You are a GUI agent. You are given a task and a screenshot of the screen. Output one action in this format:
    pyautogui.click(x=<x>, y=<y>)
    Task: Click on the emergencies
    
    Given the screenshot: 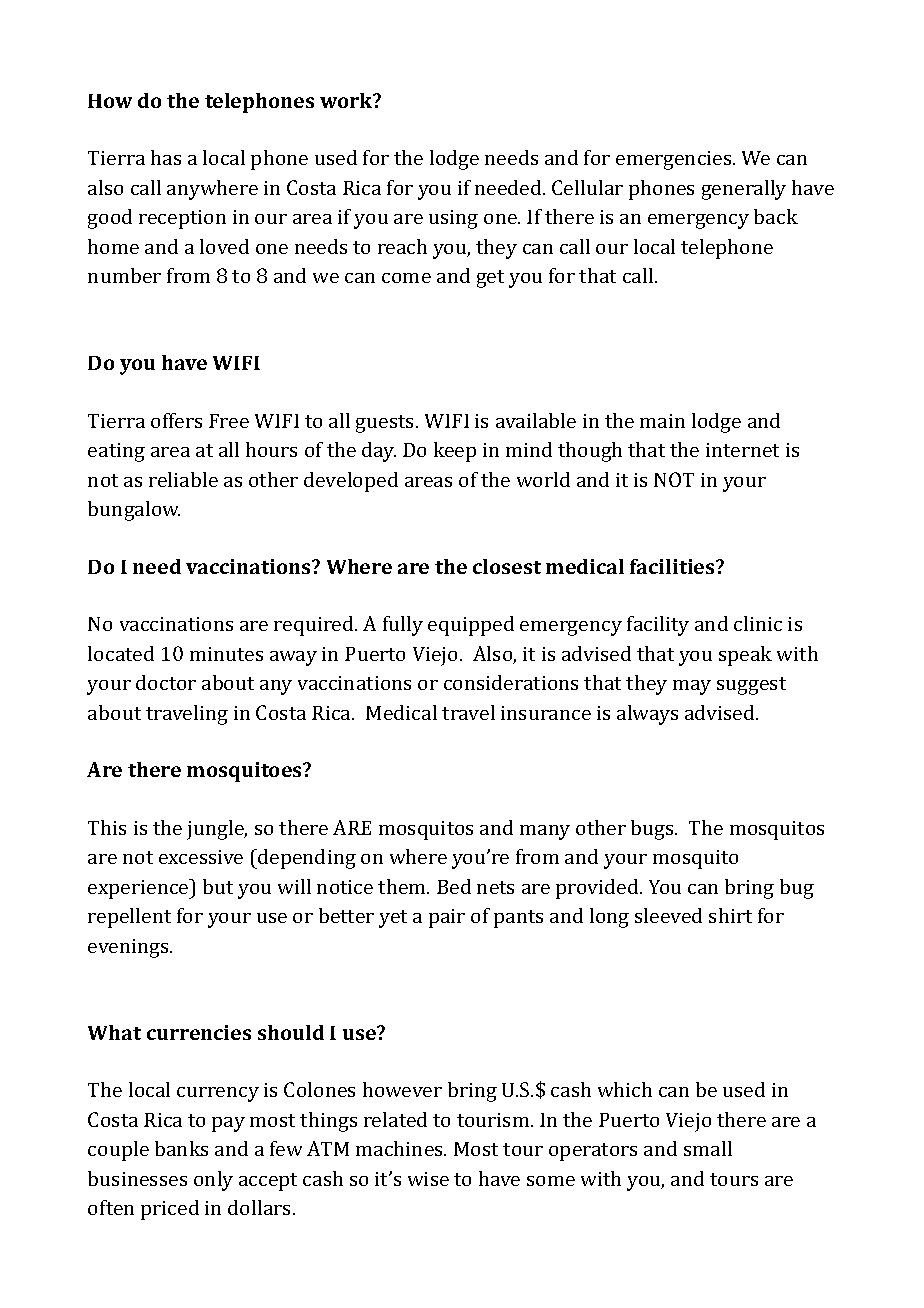 What is the action you would take?
    pyautogui.click(x=675, y=160)
